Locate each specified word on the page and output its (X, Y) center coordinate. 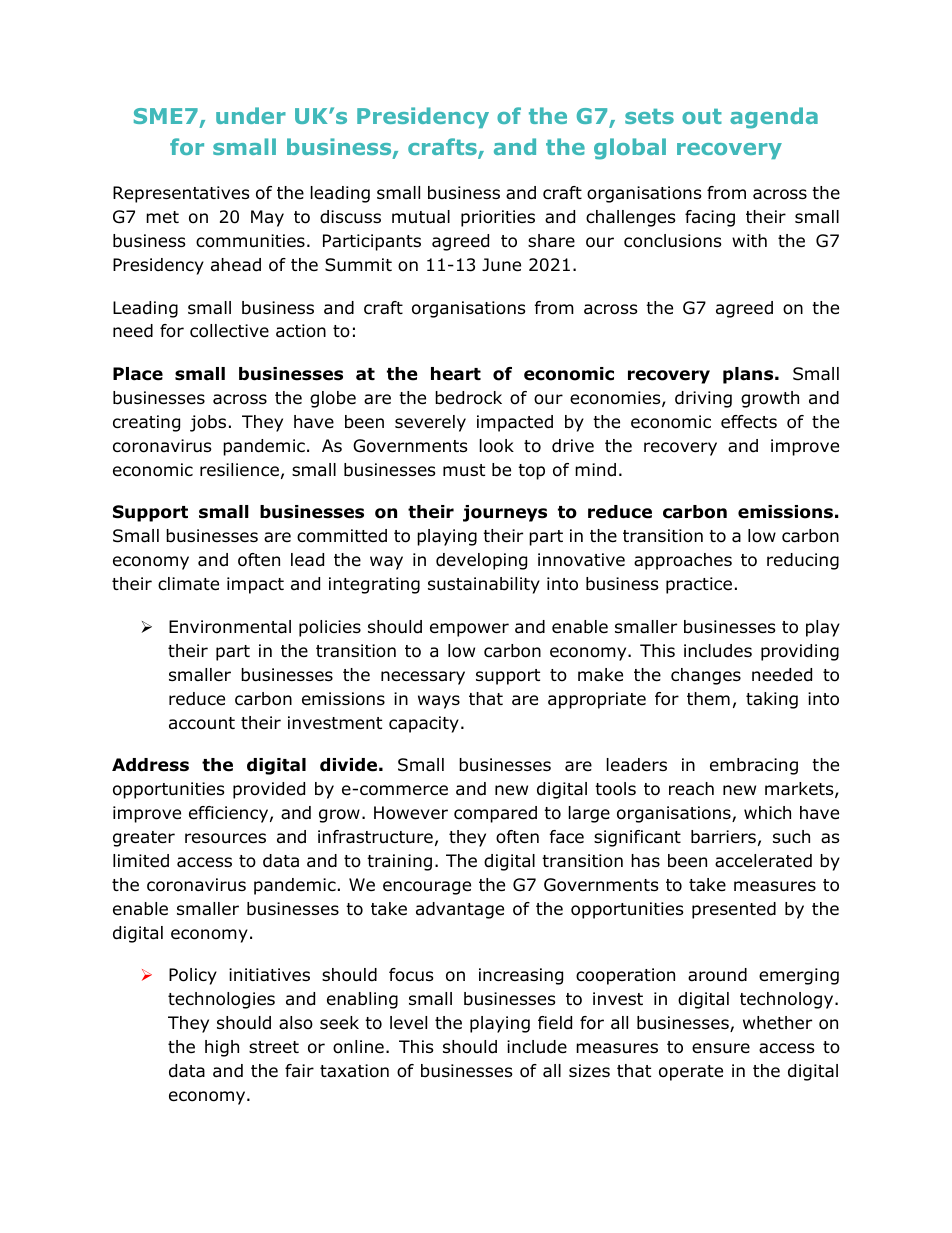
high (222, 1048)
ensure (721, 1048)
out (702, 116)
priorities (498, 218)
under (251, 115)
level (408, 1023)
